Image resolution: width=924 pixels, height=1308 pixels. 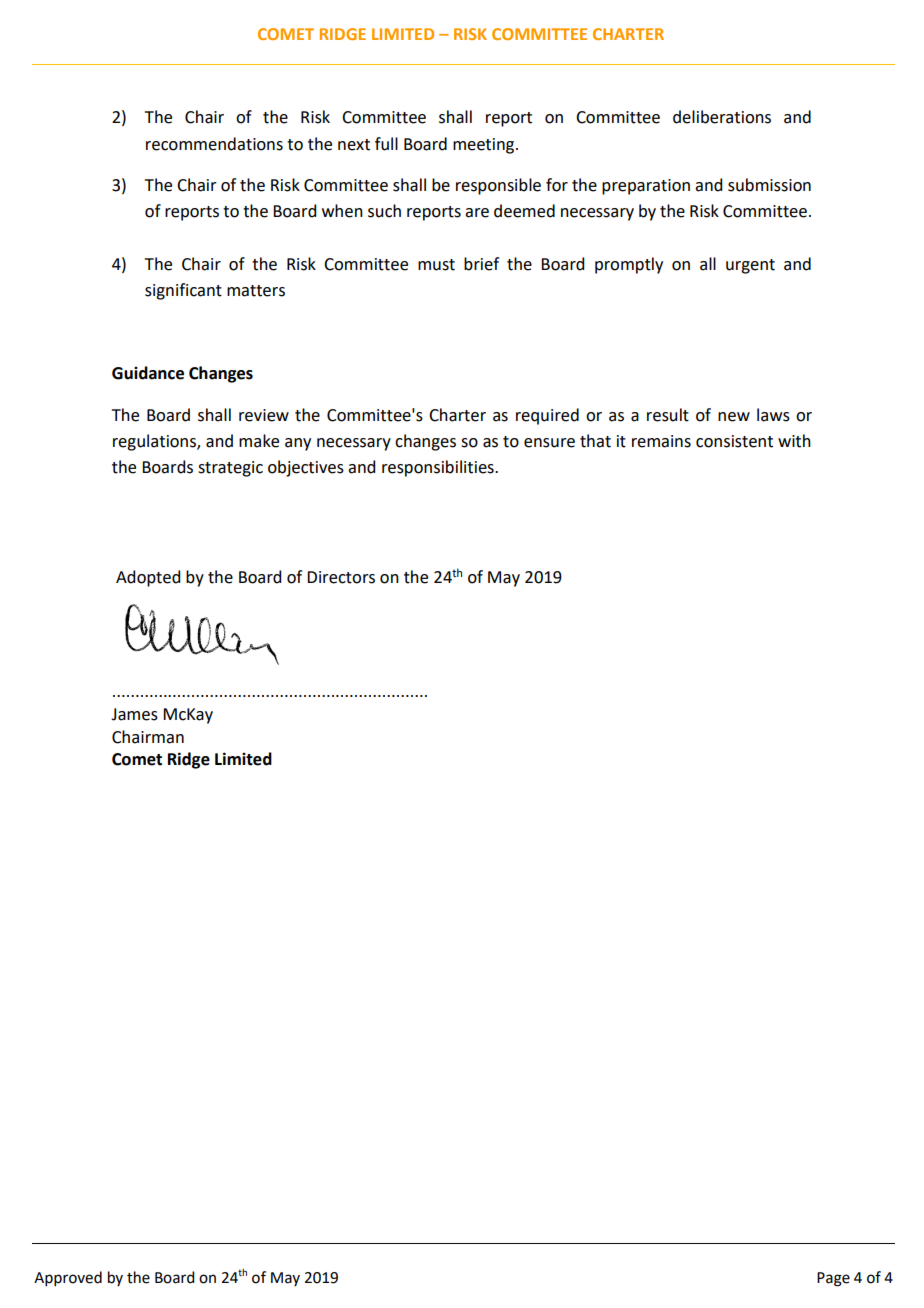 What do you see at coordinates (134, 714) in the page?
I see `James` at bounding box center [134, 714].
